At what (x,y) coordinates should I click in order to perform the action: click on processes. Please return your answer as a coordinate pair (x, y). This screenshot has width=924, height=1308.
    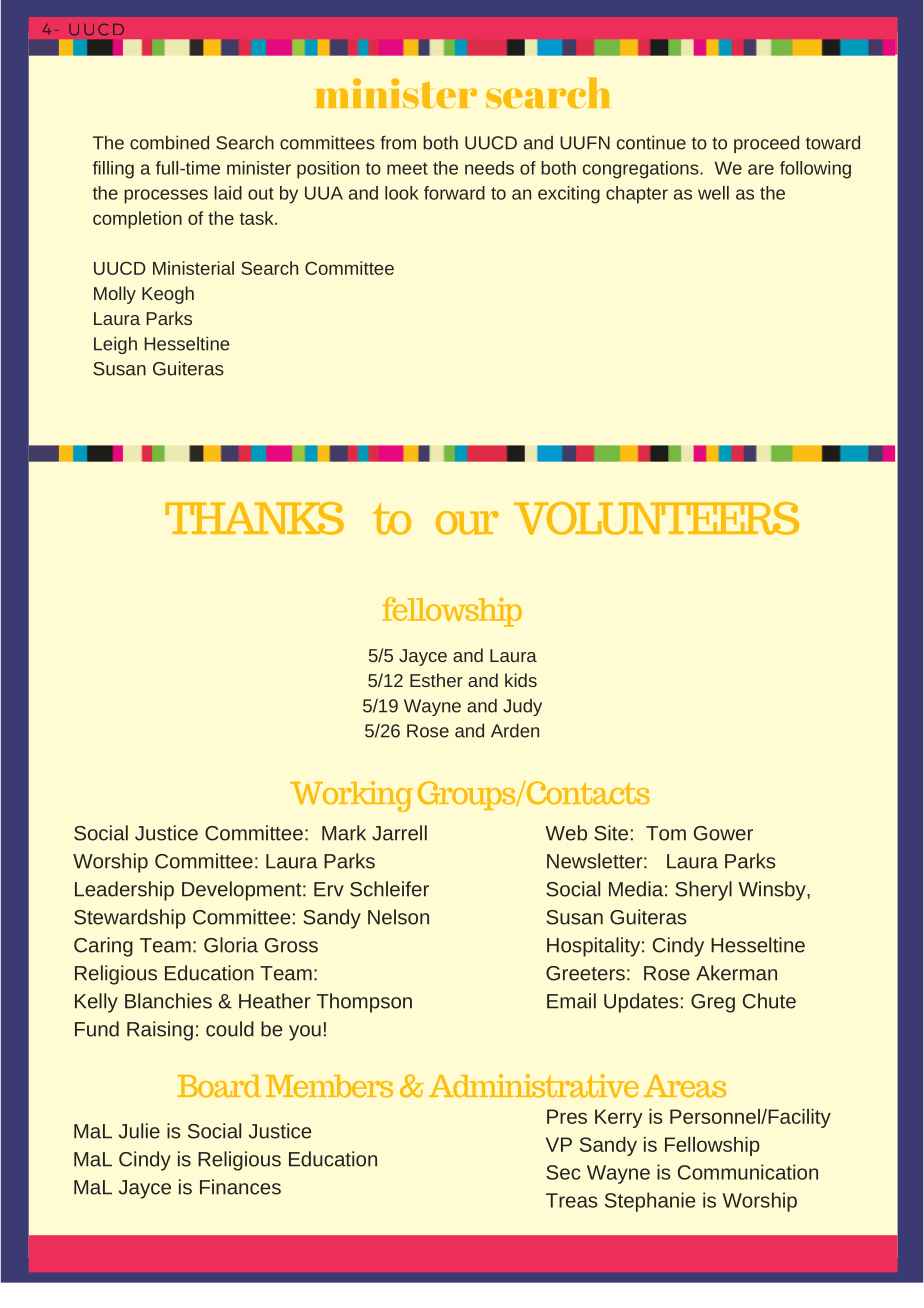
    Looking at the image, I should click on (166, 196).
